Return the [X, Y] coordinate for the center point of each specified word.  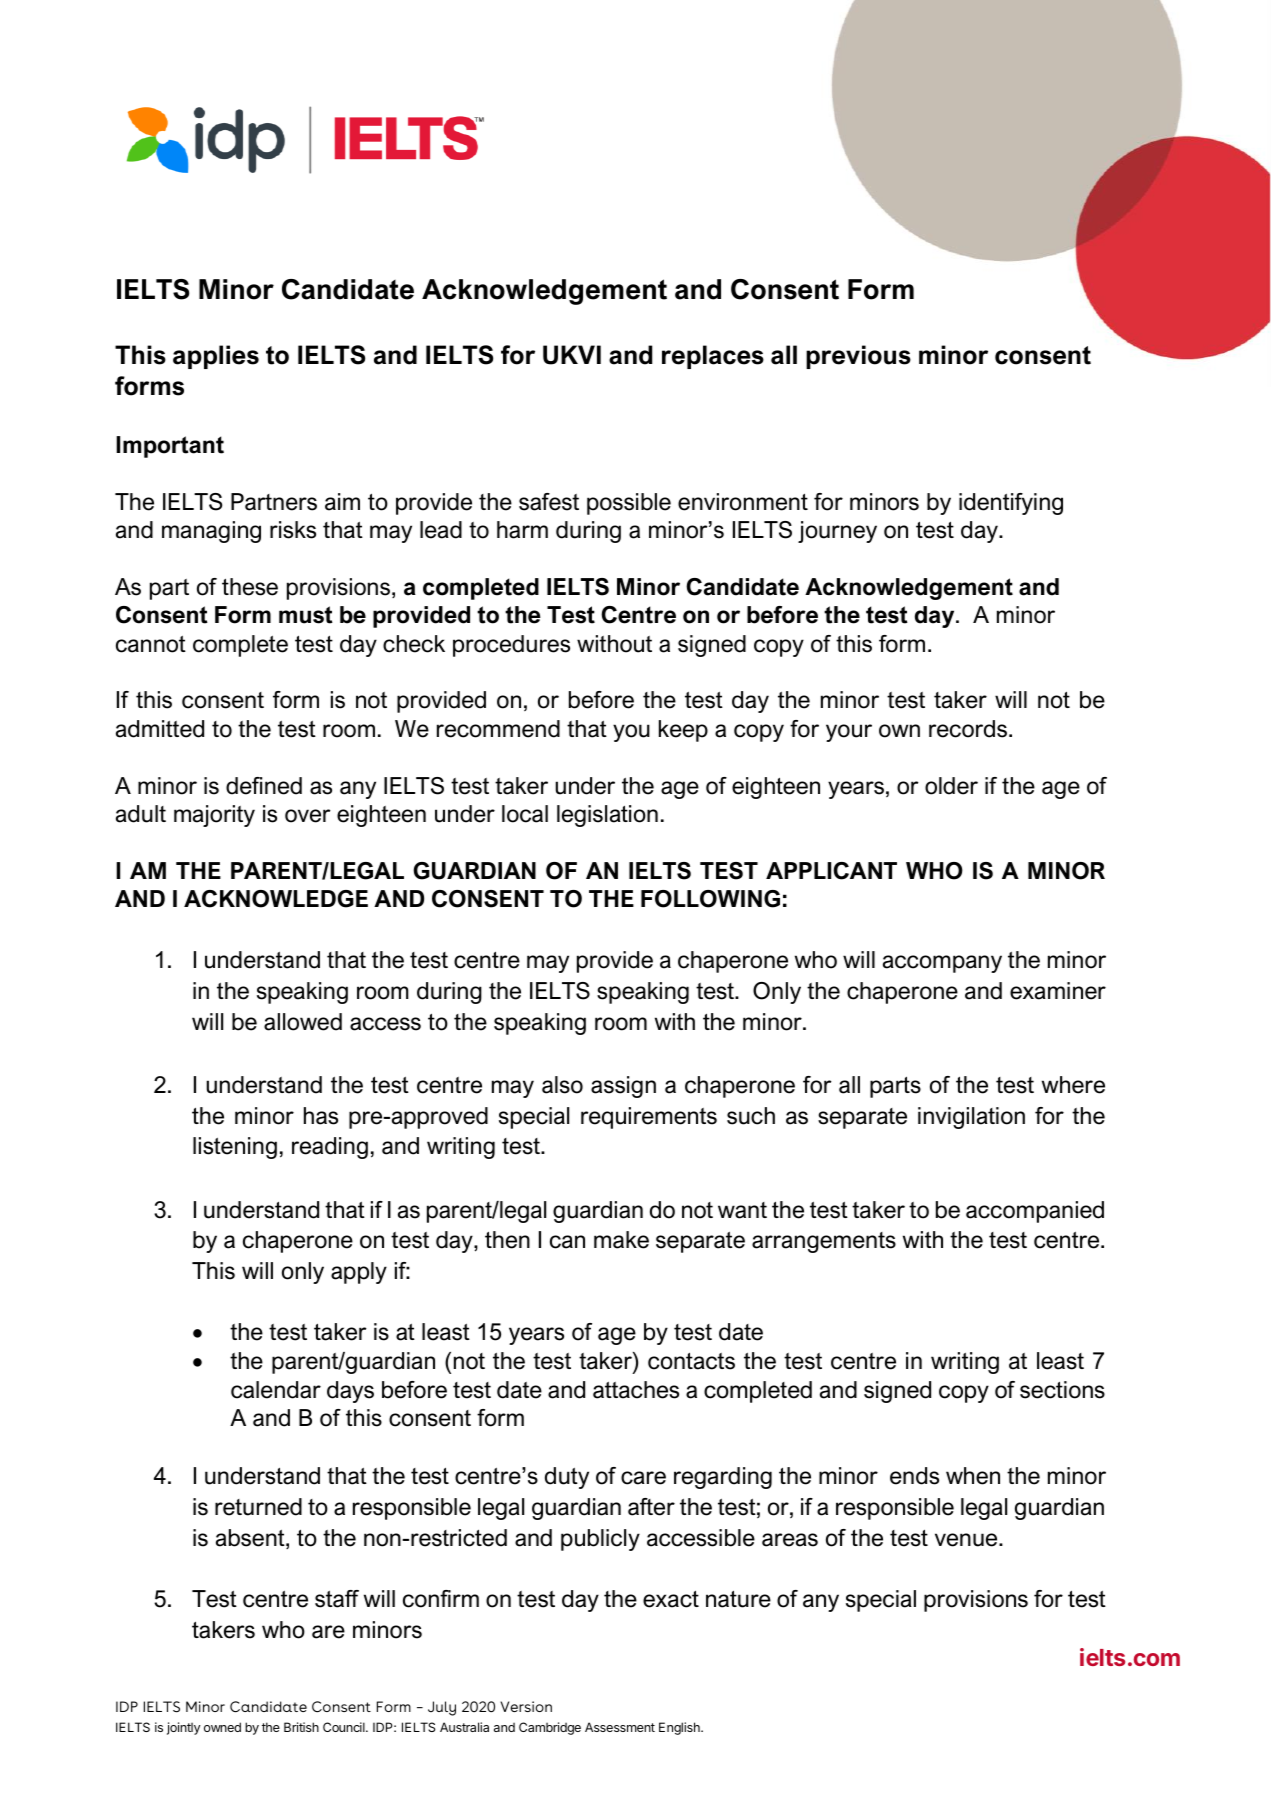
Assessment [620, 1727]
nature [738, 1599]
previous [858, 357]
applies [216, 357]
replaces [713, 357]
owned [222, 1727]
